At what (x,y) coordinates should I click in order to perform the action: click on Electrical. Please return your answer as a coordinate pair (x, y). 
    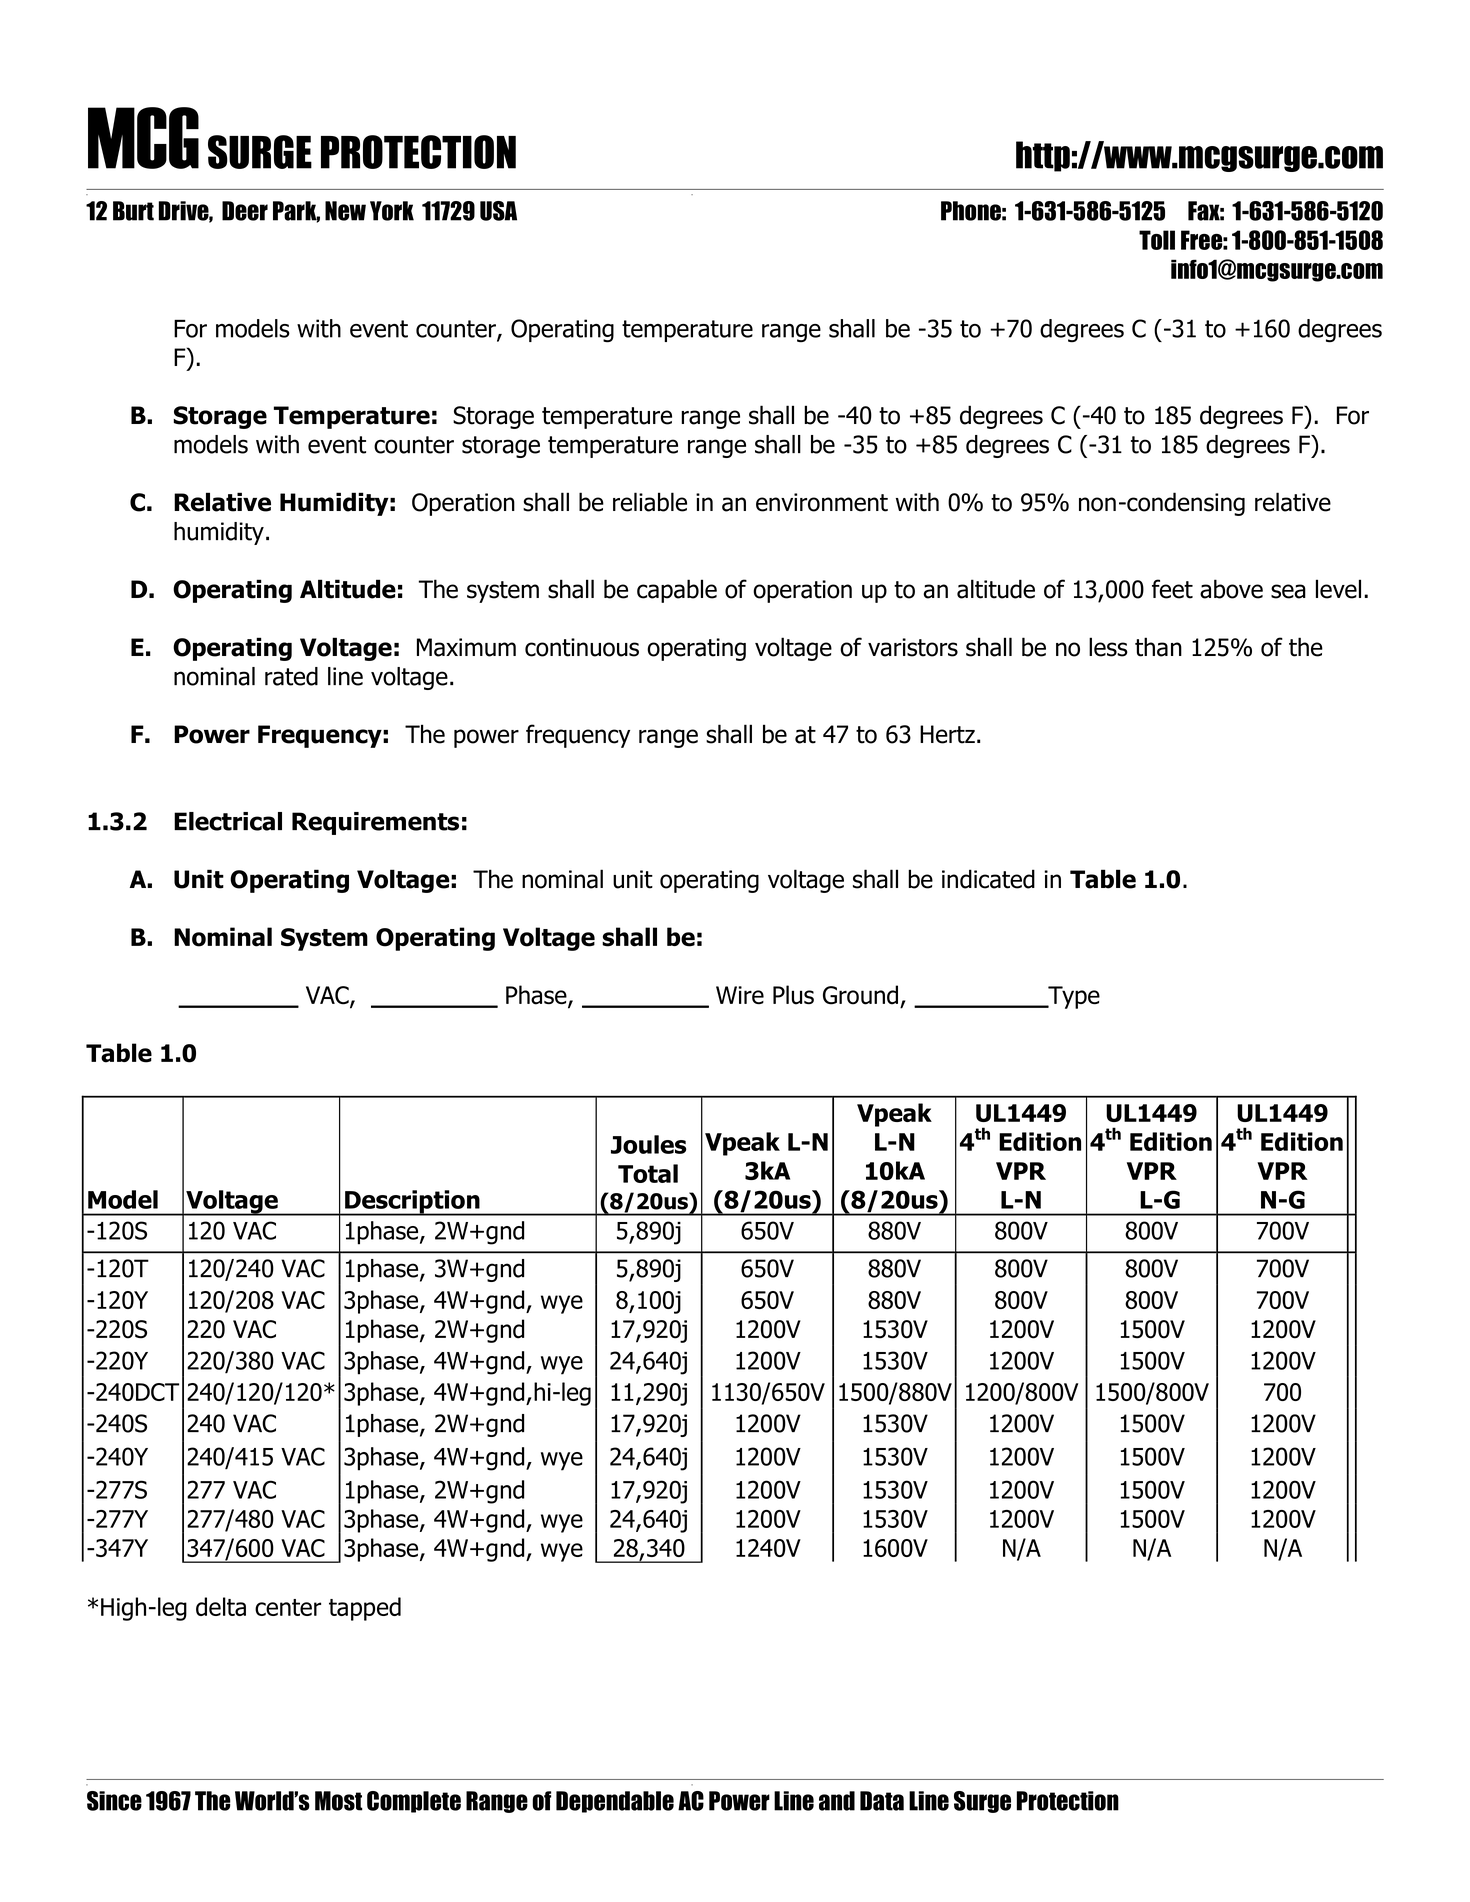
    Looking at the image, I should click on (228, 821).
